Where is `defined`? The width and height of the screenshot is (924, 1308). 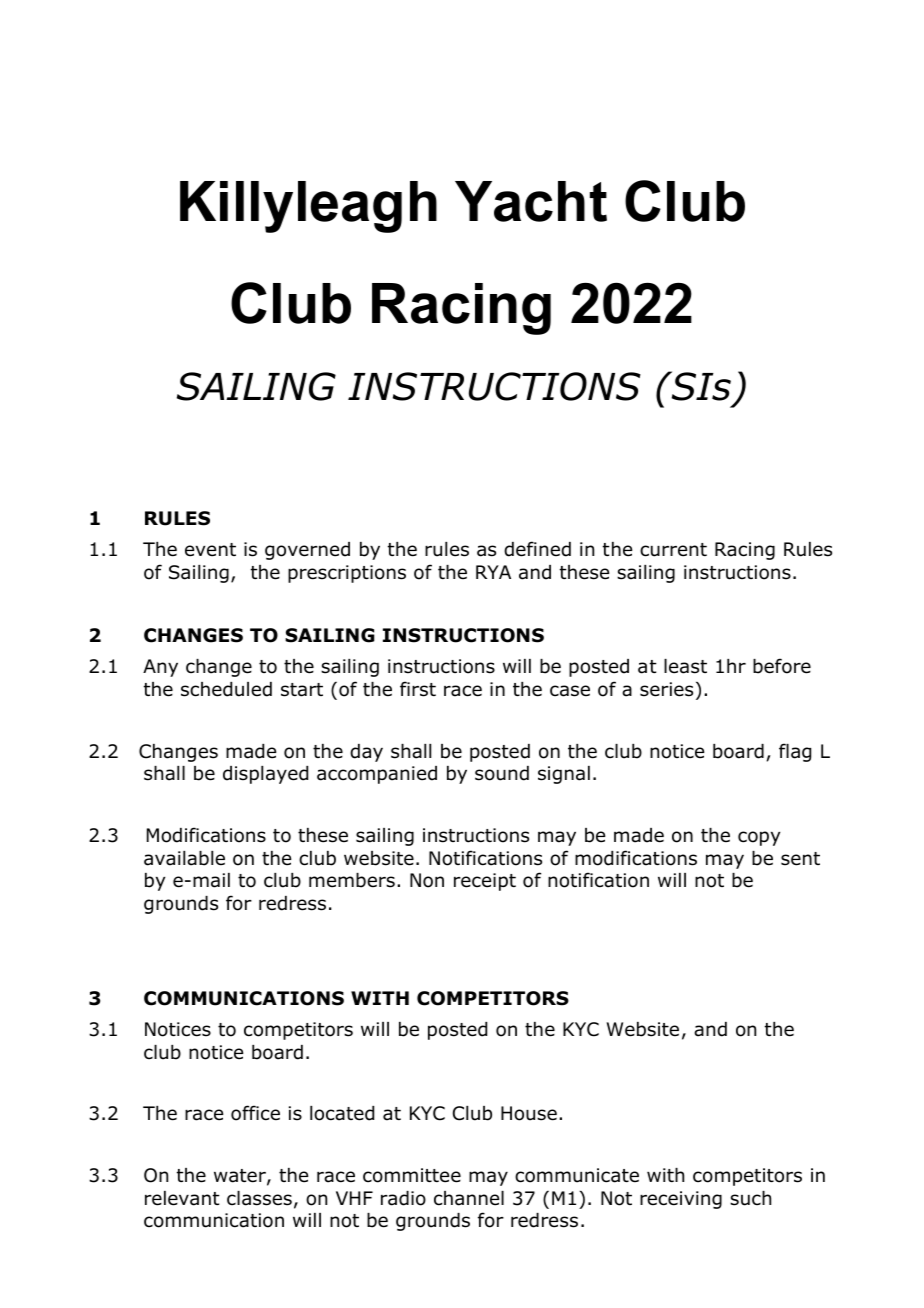
defined is located at coordinates (537, 549).
